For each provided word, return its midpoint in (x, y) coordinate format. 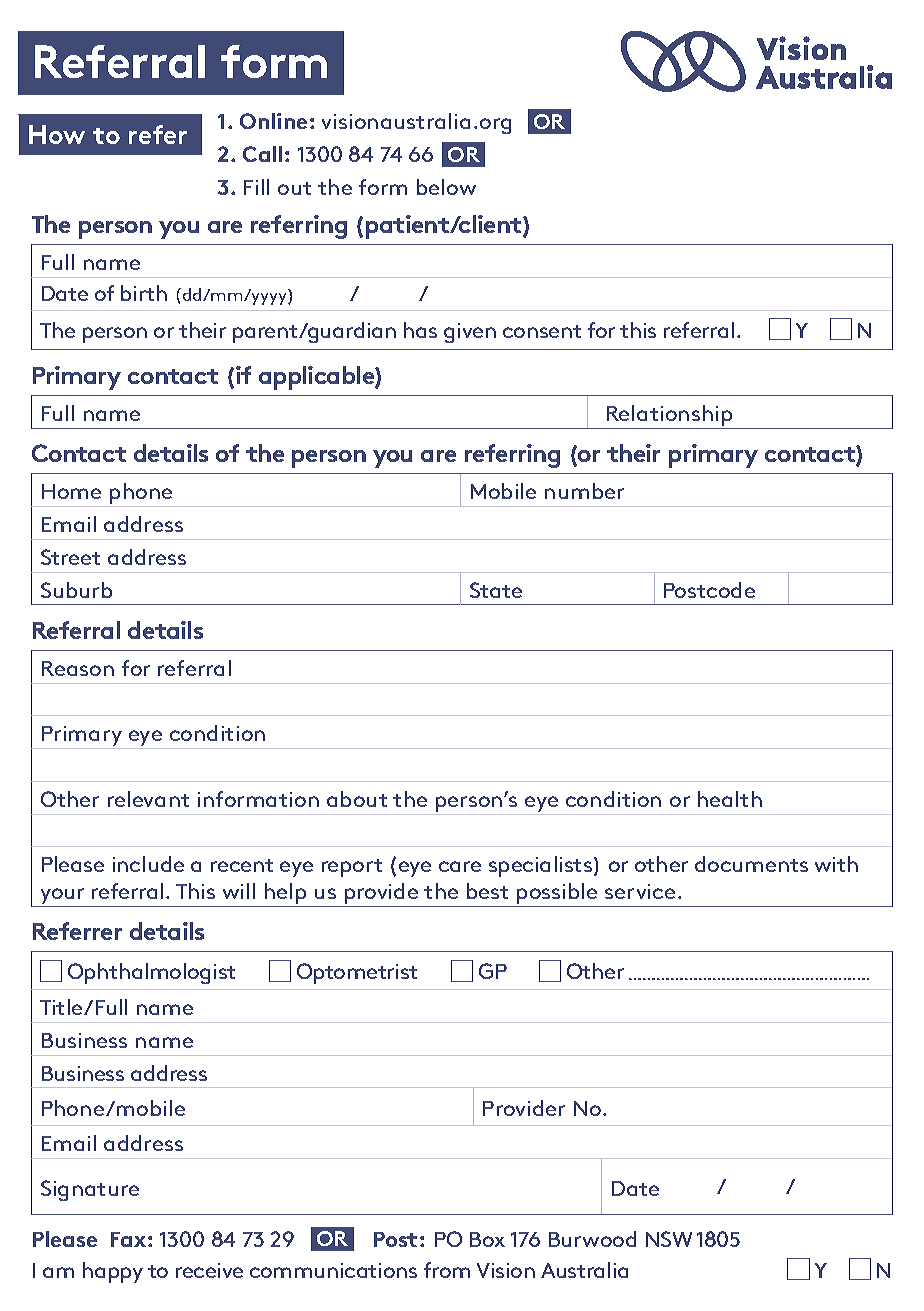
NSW (669, 1239)
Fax (128, 1239)
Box (487, 1239)
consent (542, 331)
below (446, 187)
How (57, 134)
